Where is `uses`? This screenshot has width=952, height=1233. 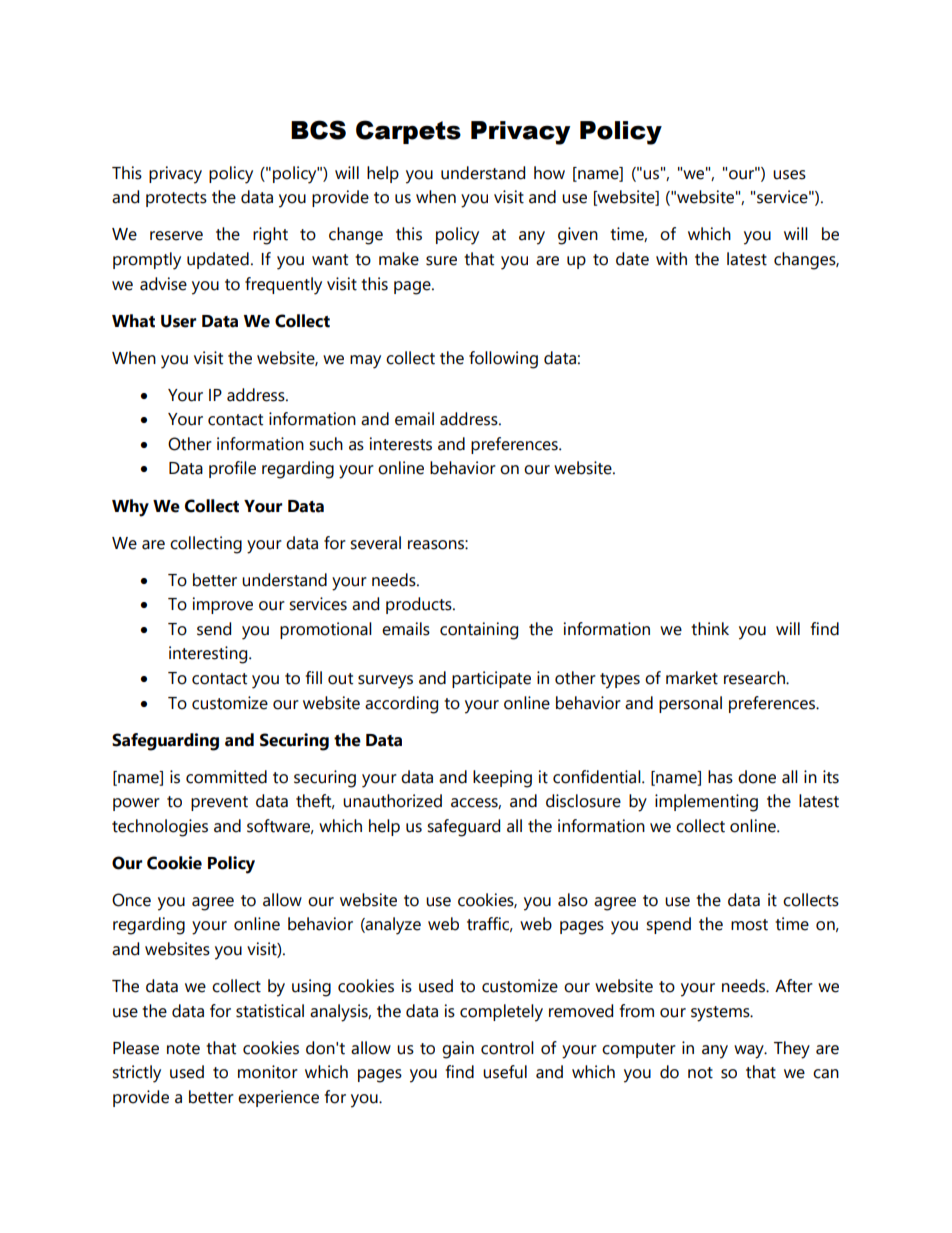
uses is located at coordinates (789, 175).
